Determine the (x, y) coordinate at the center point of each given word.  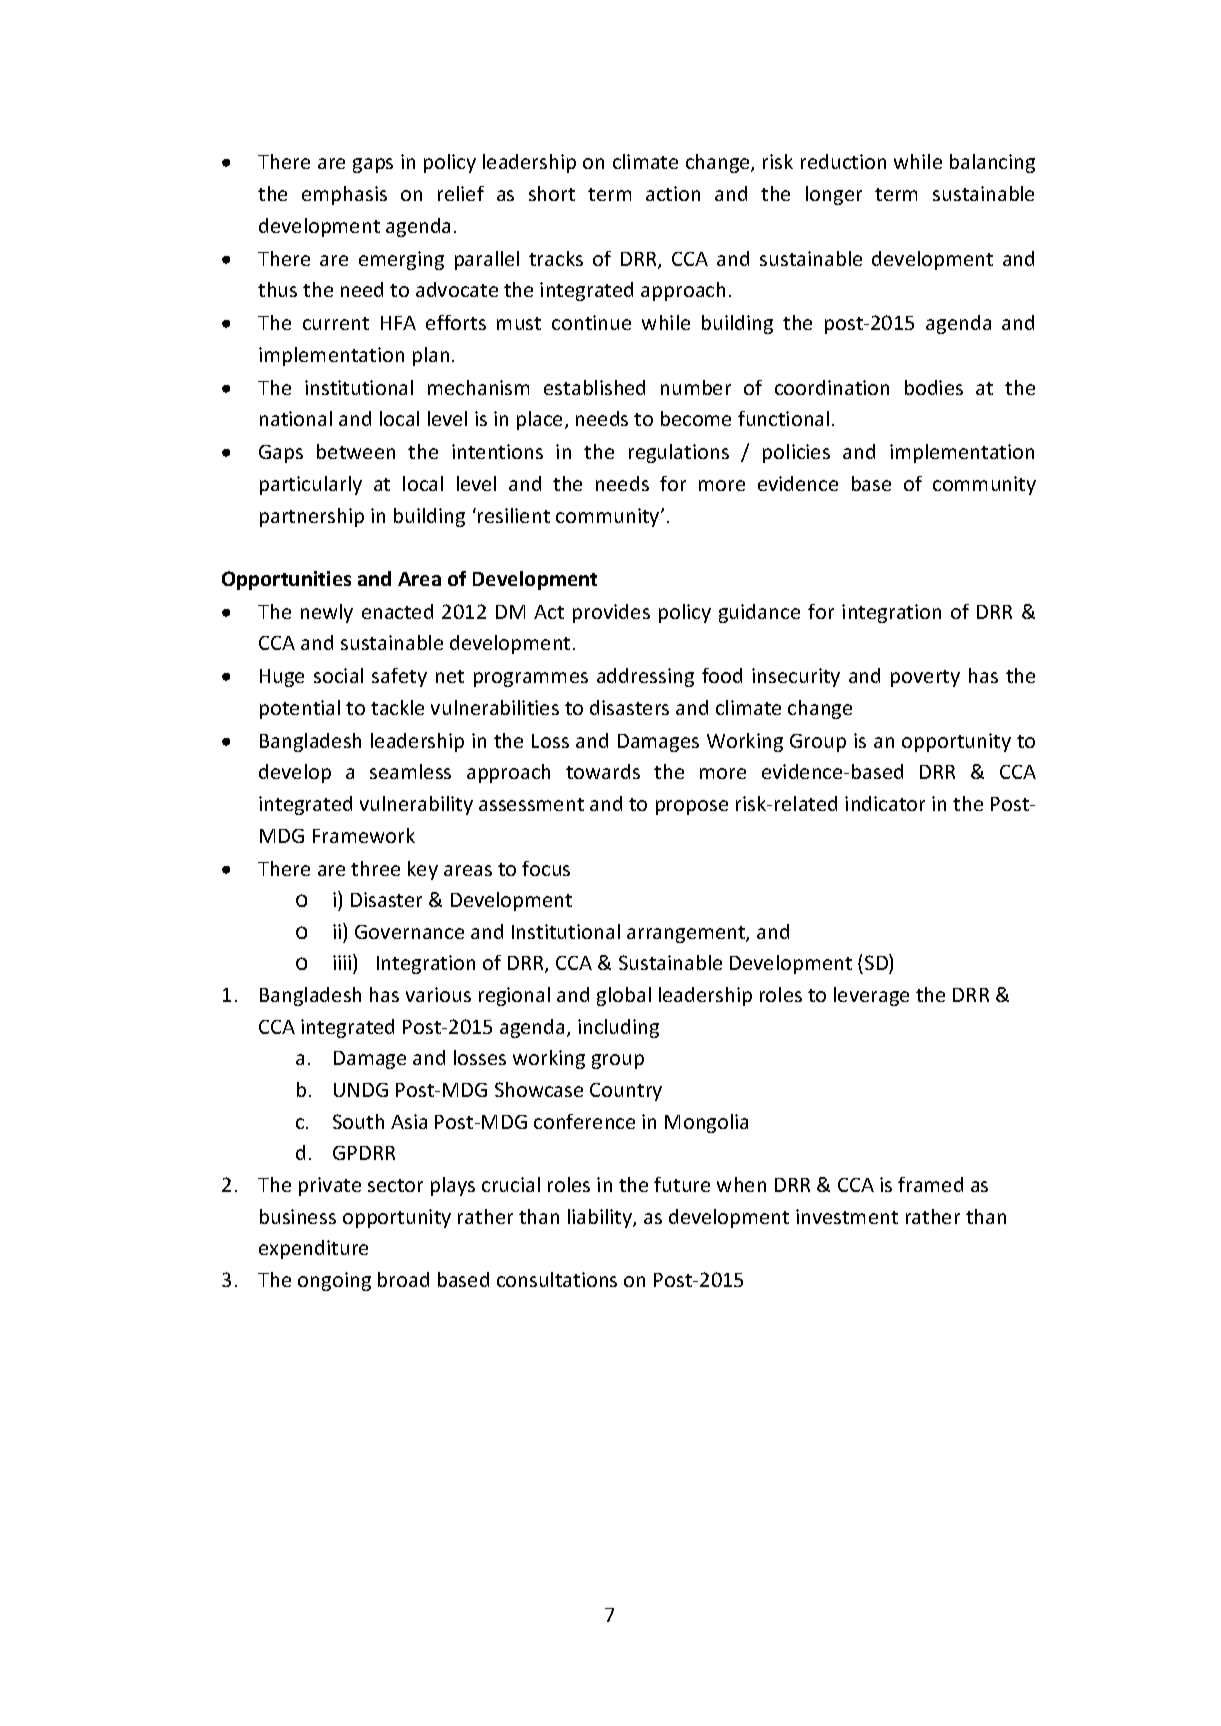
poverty (925, 678)
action (673, 193)
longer (834, 195)
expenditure (313, 1249)
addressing (645, 677)
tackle (397, 707)
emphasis (344, 195)
